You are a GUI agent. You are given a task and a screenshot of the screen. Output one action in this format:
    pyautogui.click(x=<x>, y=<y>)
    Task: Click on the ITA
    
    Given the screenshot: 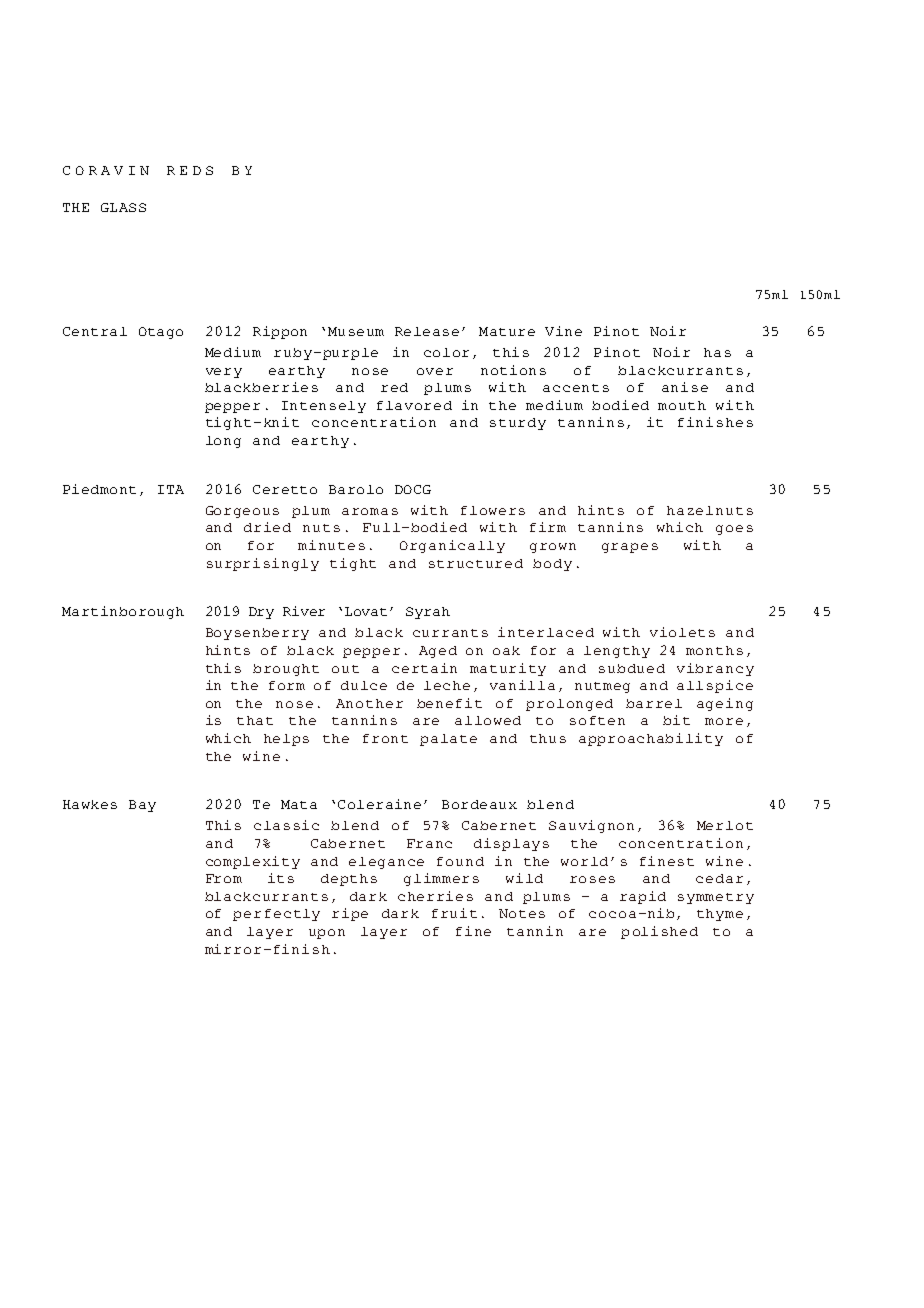 What is the action you would take?
    pyautogui.click(x=171, y=489)
